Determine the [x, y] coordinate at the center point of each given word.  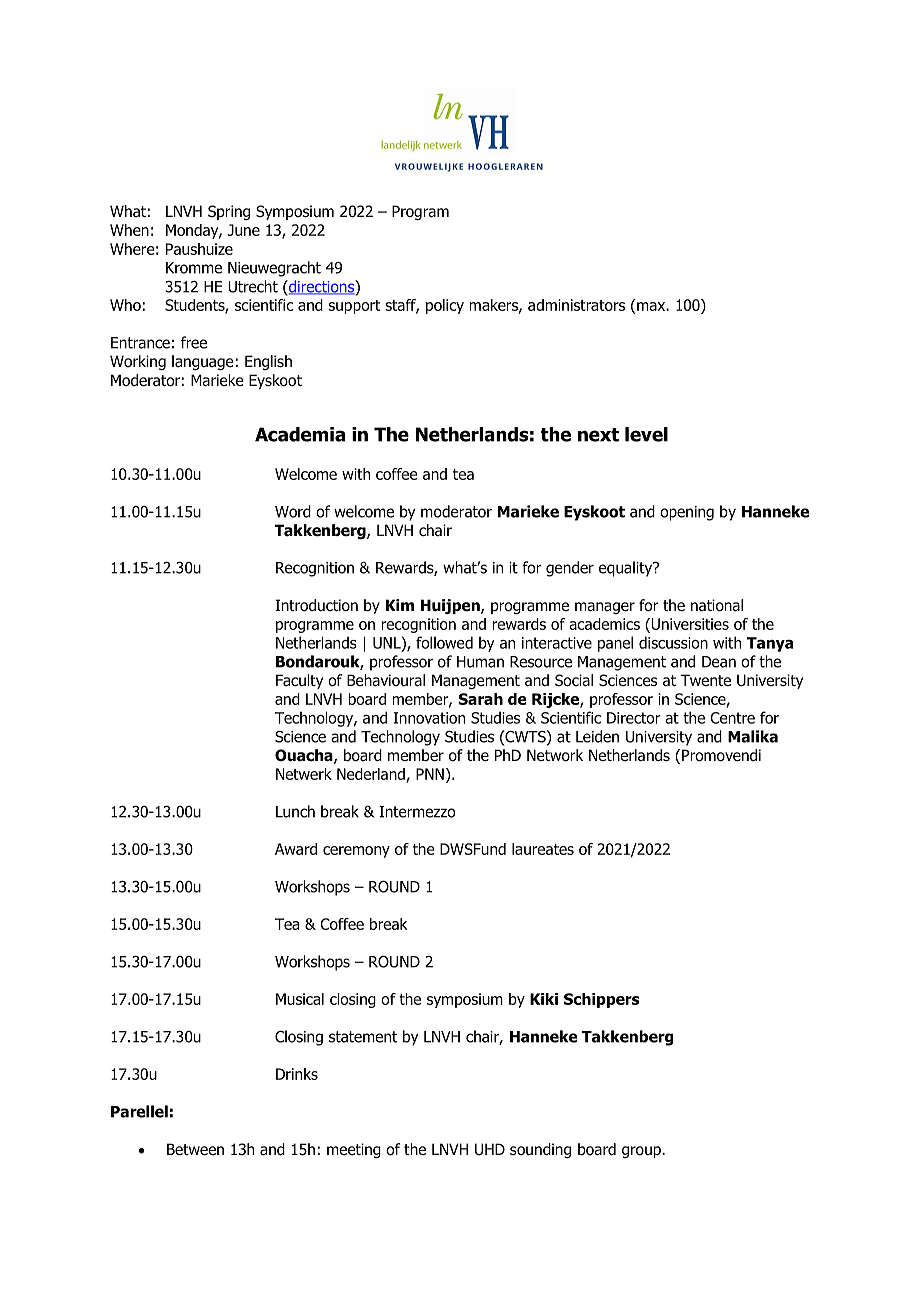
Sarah [480, 699]
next [598, 435]
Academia [300, 434]
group [642, 1152]
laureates [543, 849]
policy [445, 306]
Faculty [299, 681]
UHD [490, 1149]
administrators [576, 305]
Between [195, 1149]
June [244, 230]
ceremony [356, 852]
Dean [719, 662]
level [646, 434]
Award [296, 849]
